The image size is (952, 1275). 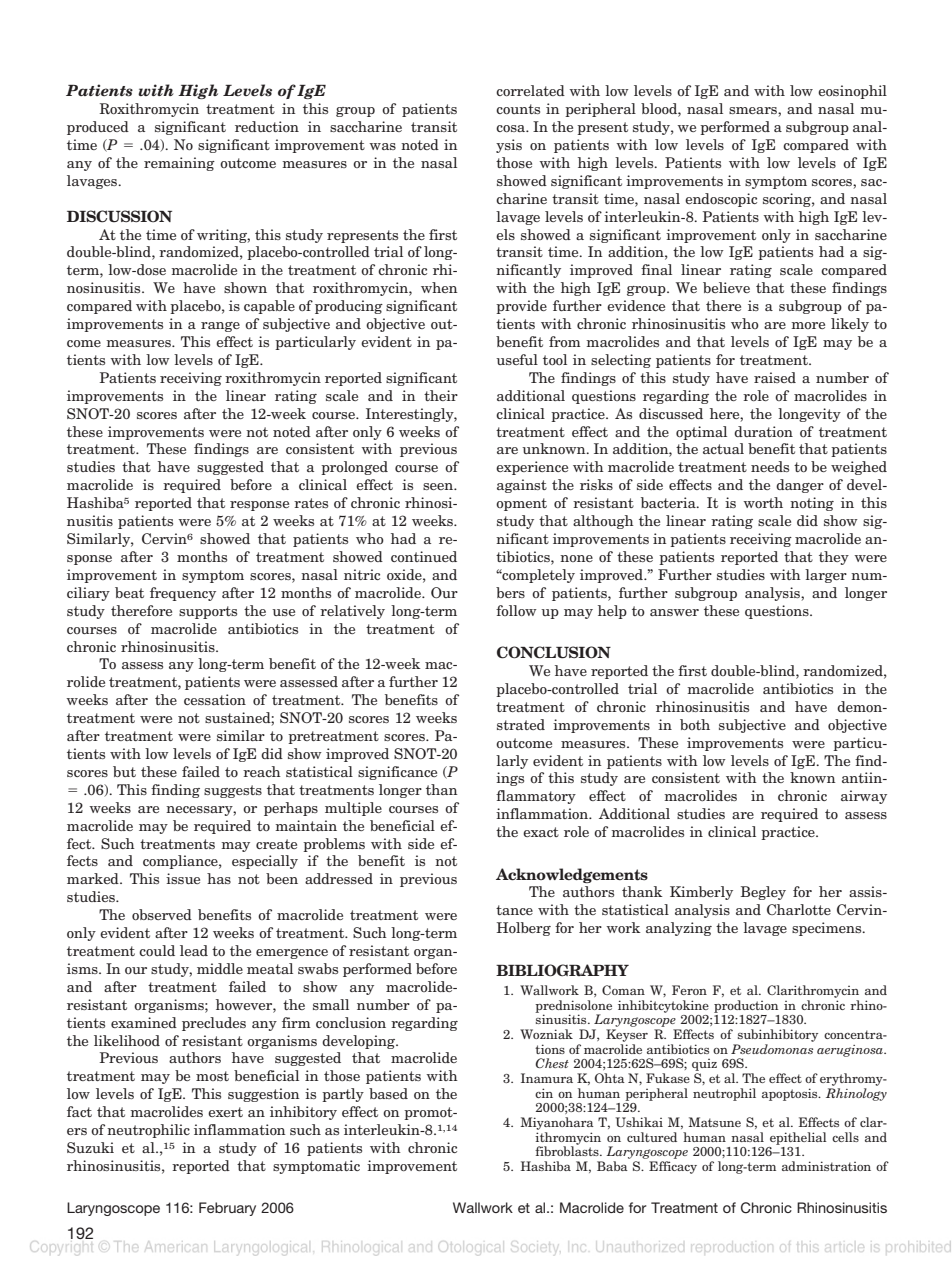 I want to click on remaining, so click(x=179, y=164).
